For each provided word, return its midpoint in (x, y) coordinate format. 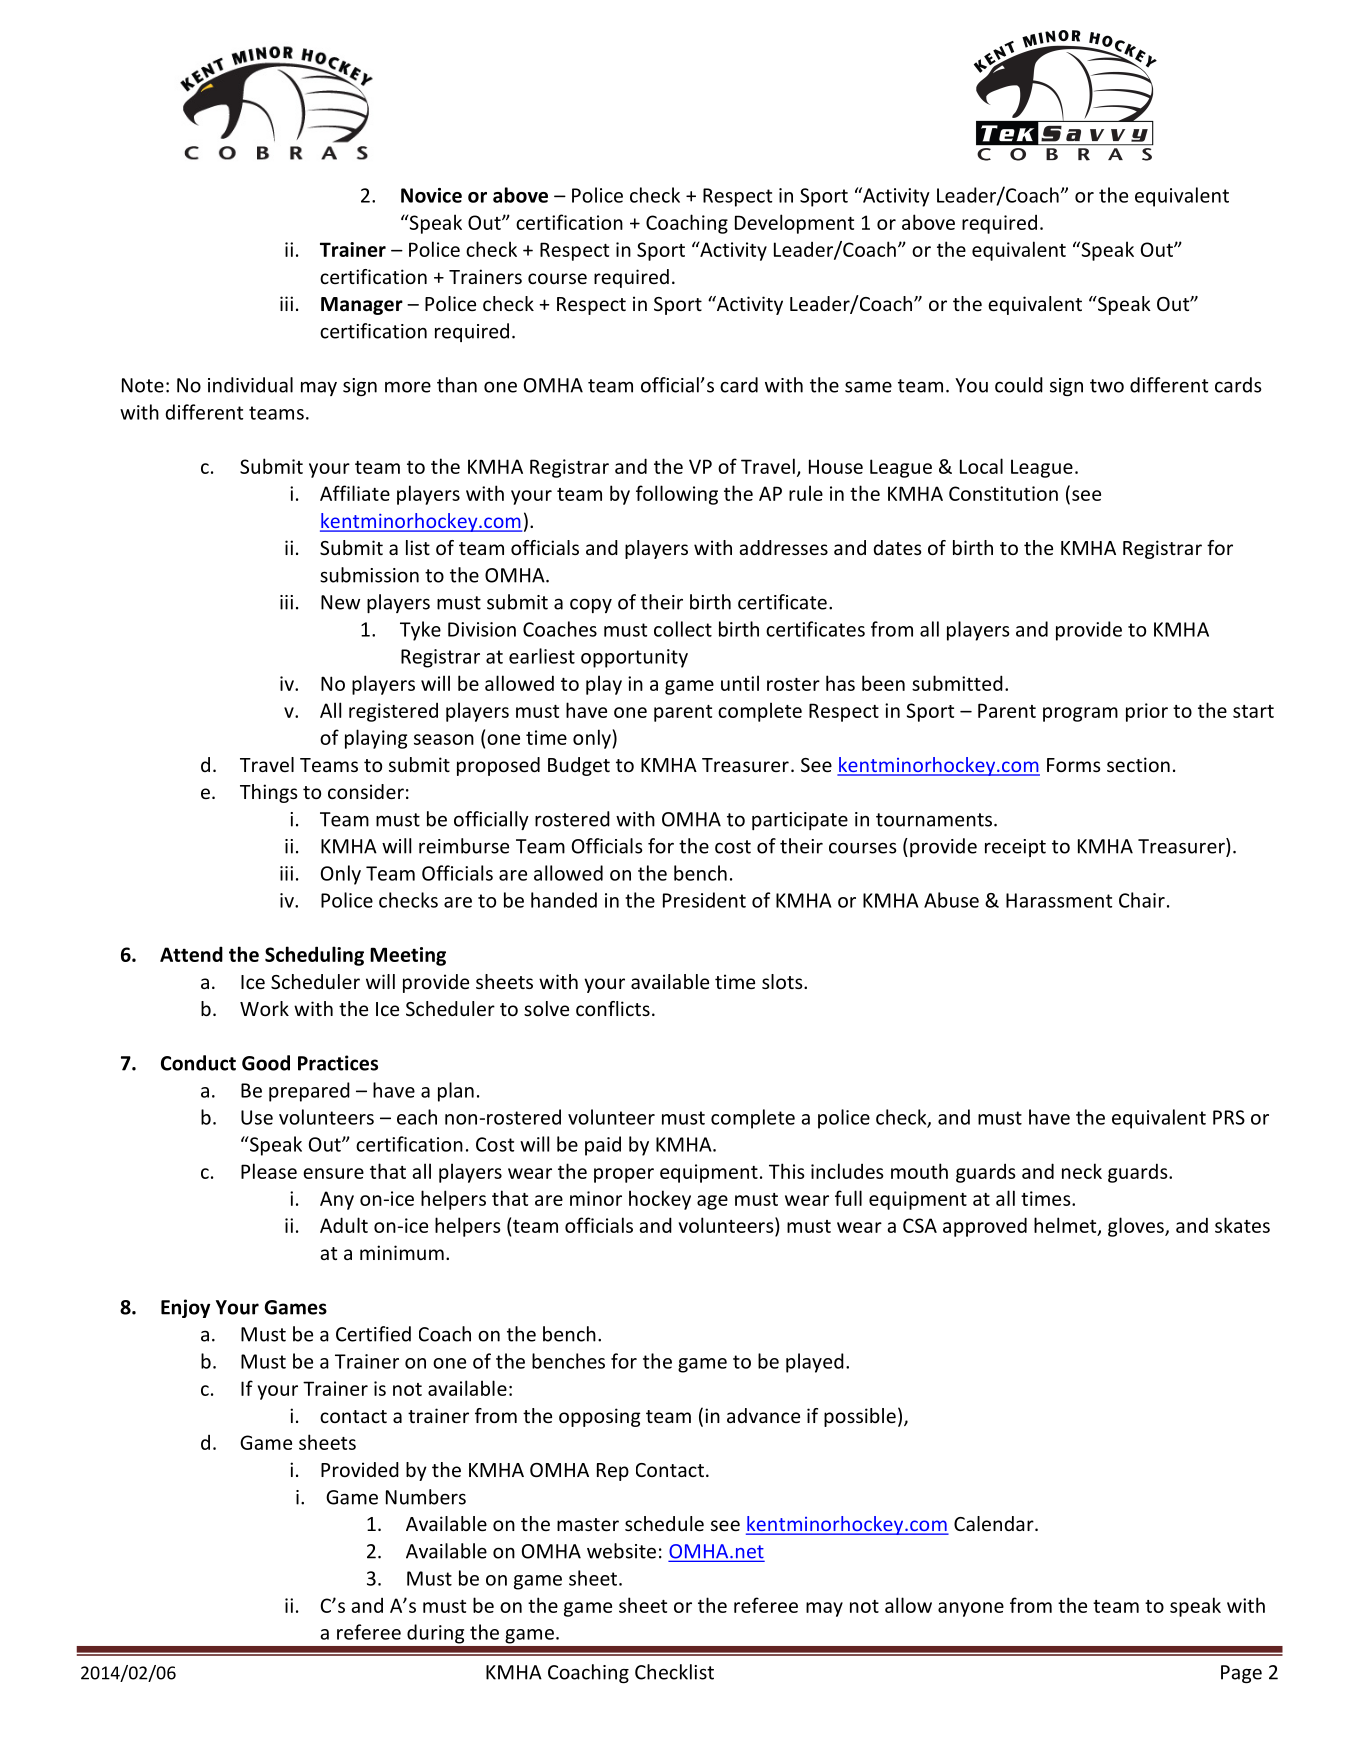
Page (1241, 1674)
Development (794, 224)
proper (624, 1175)
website (621, 1551)
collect (683, 629)
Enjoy (185, 1308)
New (340, 602)
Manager (362, 306)
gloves (1137, 1227)
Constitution (1003, 493)
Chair (1142, 900)
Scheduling (314, 956)
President (704, 900)
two (1107, 386)
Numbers (426, 1497)
